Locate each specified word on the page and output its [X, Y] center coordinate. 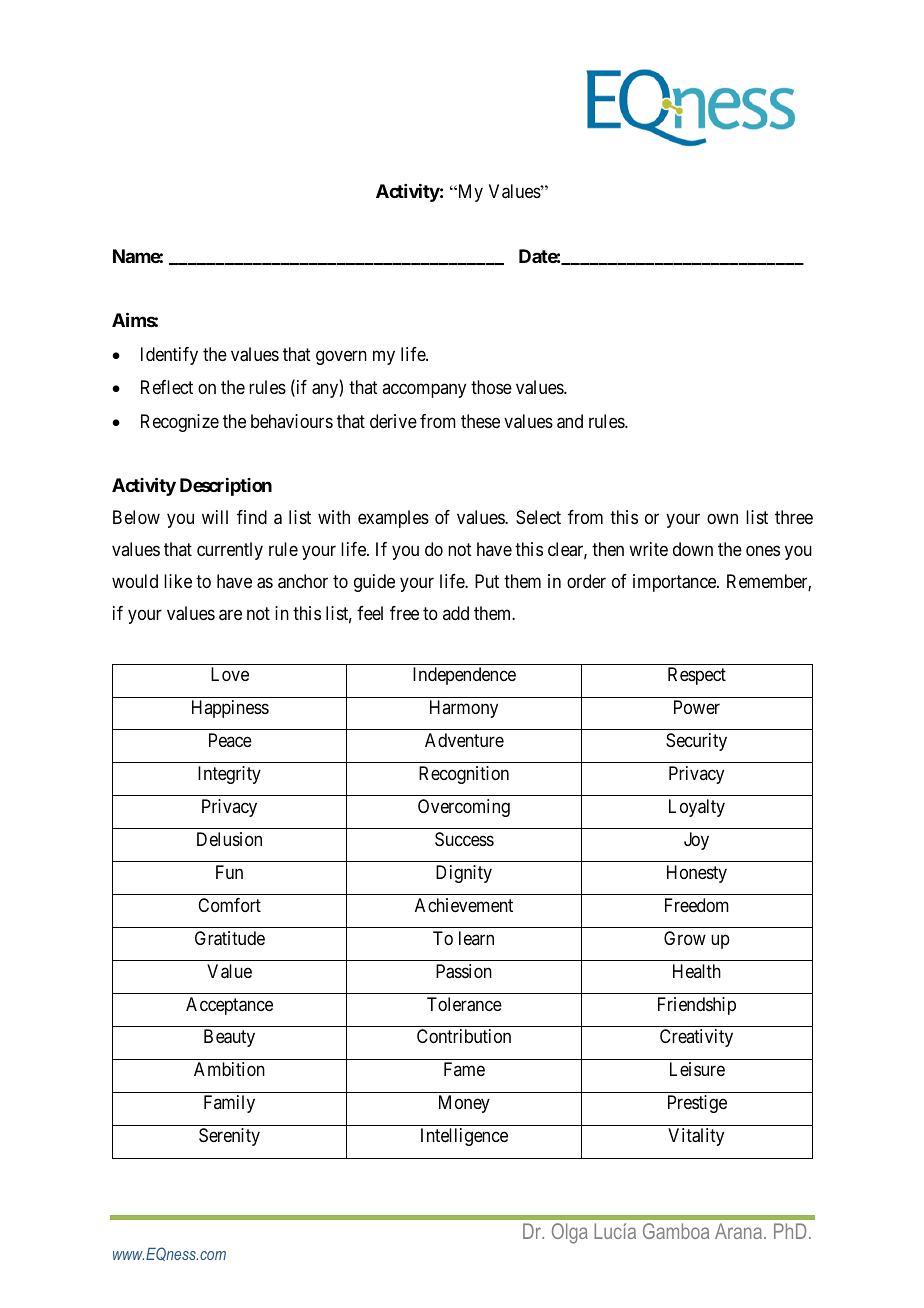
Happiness [230, 709]
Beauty [229, 1038]
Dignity [464, 874]
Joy [696, 841]
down [693, 549]
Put [487, 581]
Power [697, 707]
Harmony [464, 709]
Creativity [696, 1038]
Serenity [229, 1137]
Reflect [167, 387]
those [491, 387]
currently [230, 551]
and [570, 421]
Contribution [464, 1036]
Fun [229, 872]
